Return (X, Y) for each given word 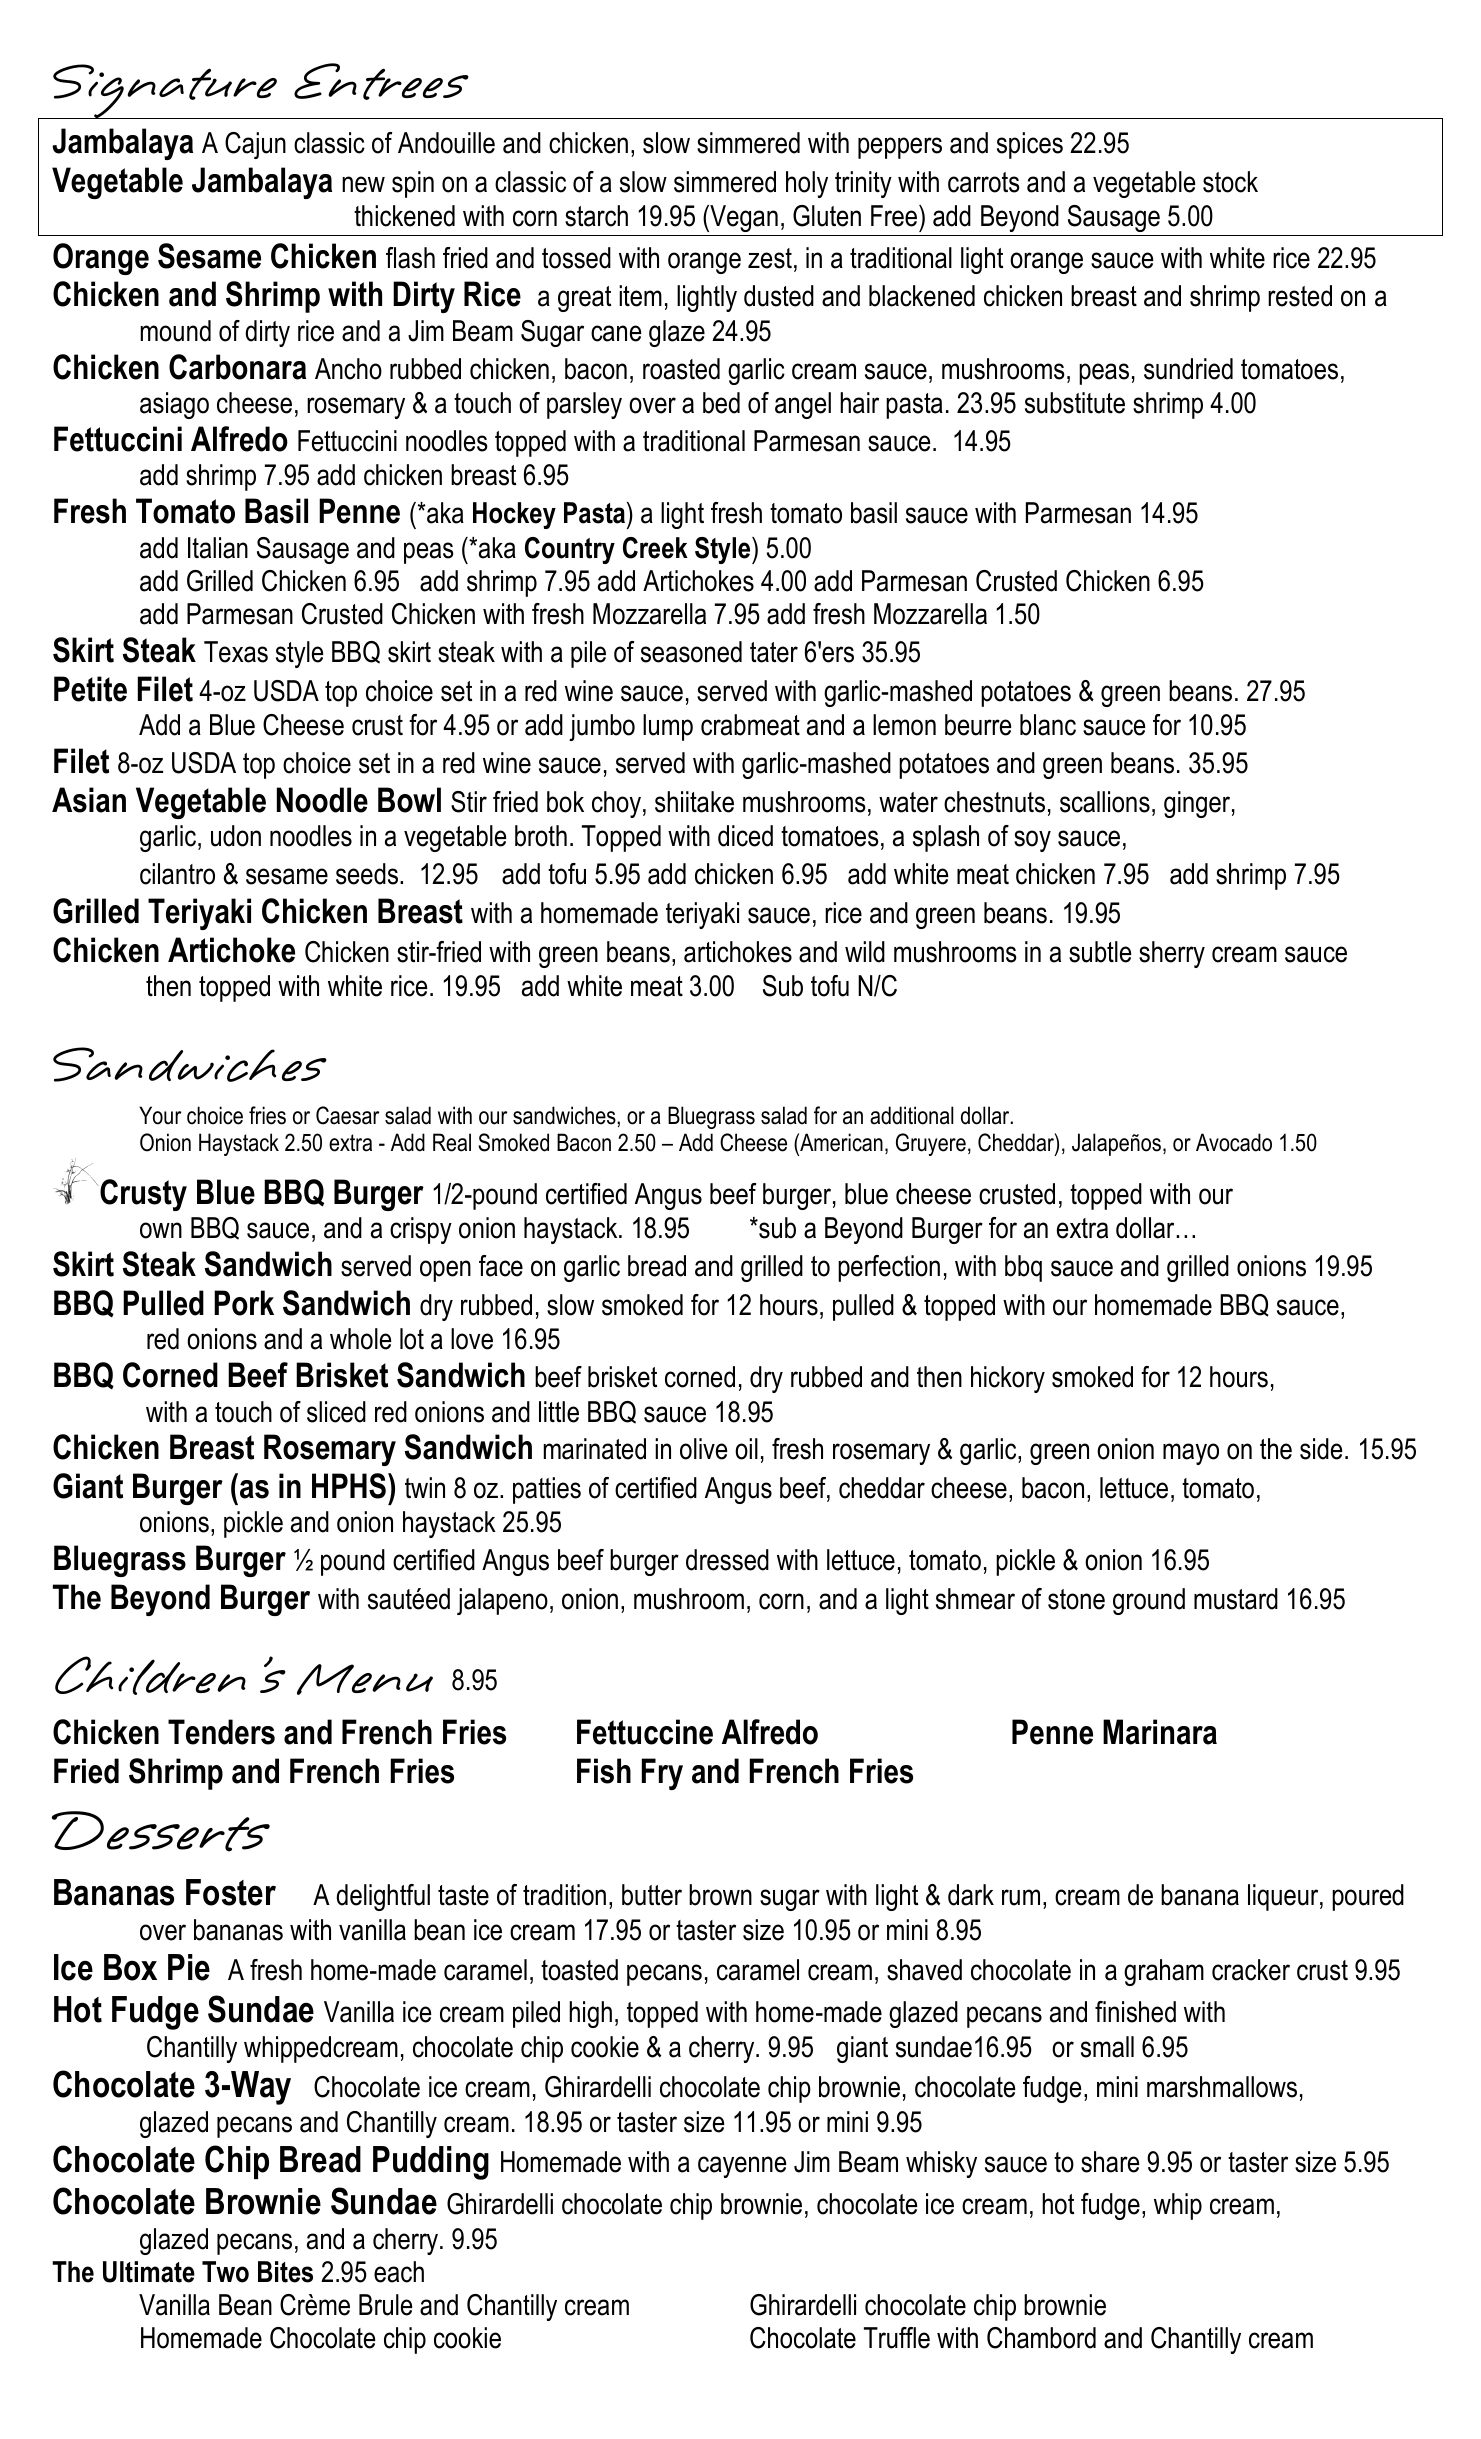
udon (236, 836)
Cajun (255, 145)
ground (1149, 1601)
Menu (365, 1679)
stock (1230, 182)
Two (225, 2272)
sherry (1172, 954)
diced (745, 836)
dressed (727, 1560)
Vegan (743, 218)
